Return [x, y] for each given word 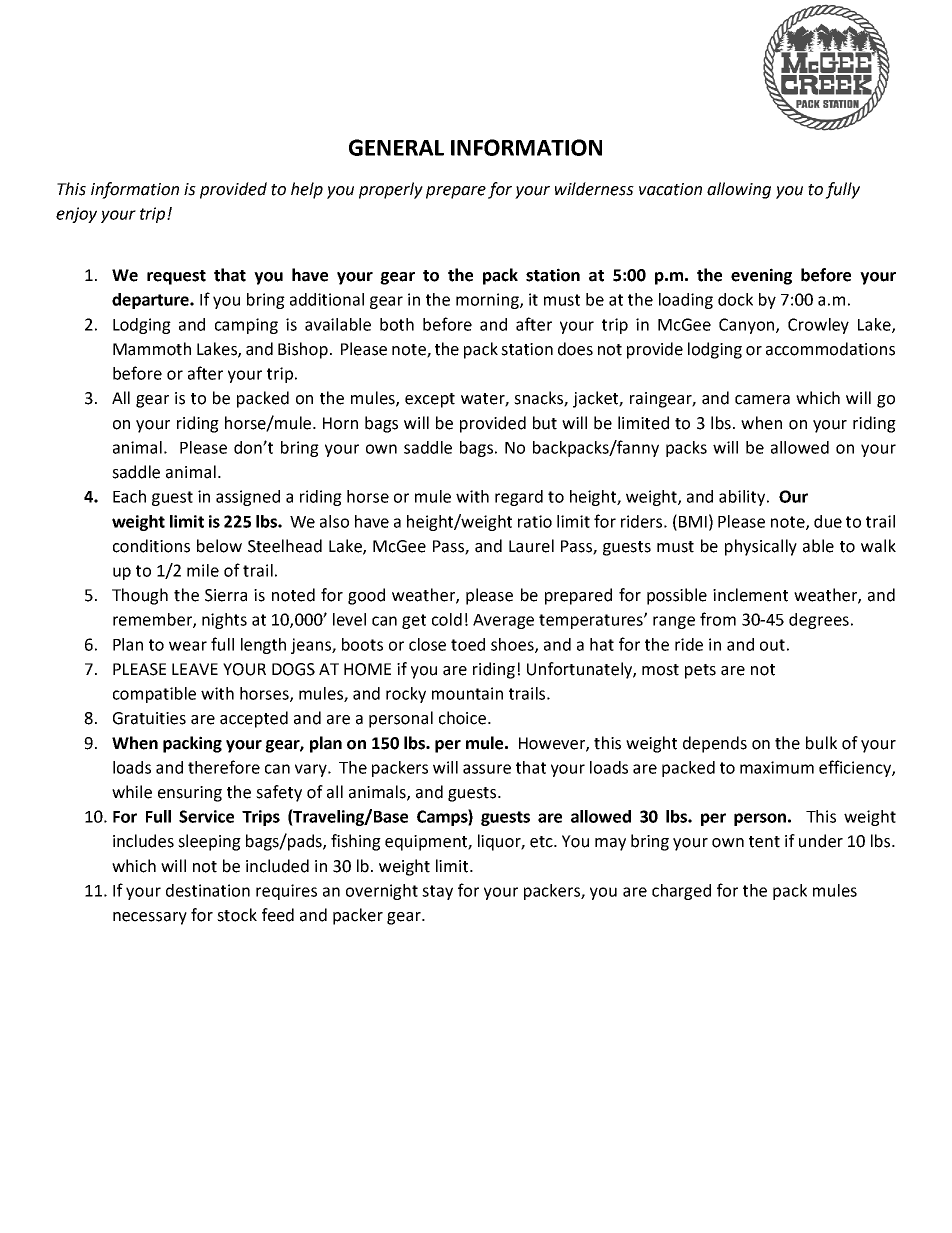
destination [208, 890]
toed [468, 644]
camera [762, 400]
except [430, 400]
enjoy [76, 215]
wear [188, 646]
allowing [739, 190]
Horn [340, 423]
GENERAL [396, 147]
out [772, 645]
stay [437, 892]
